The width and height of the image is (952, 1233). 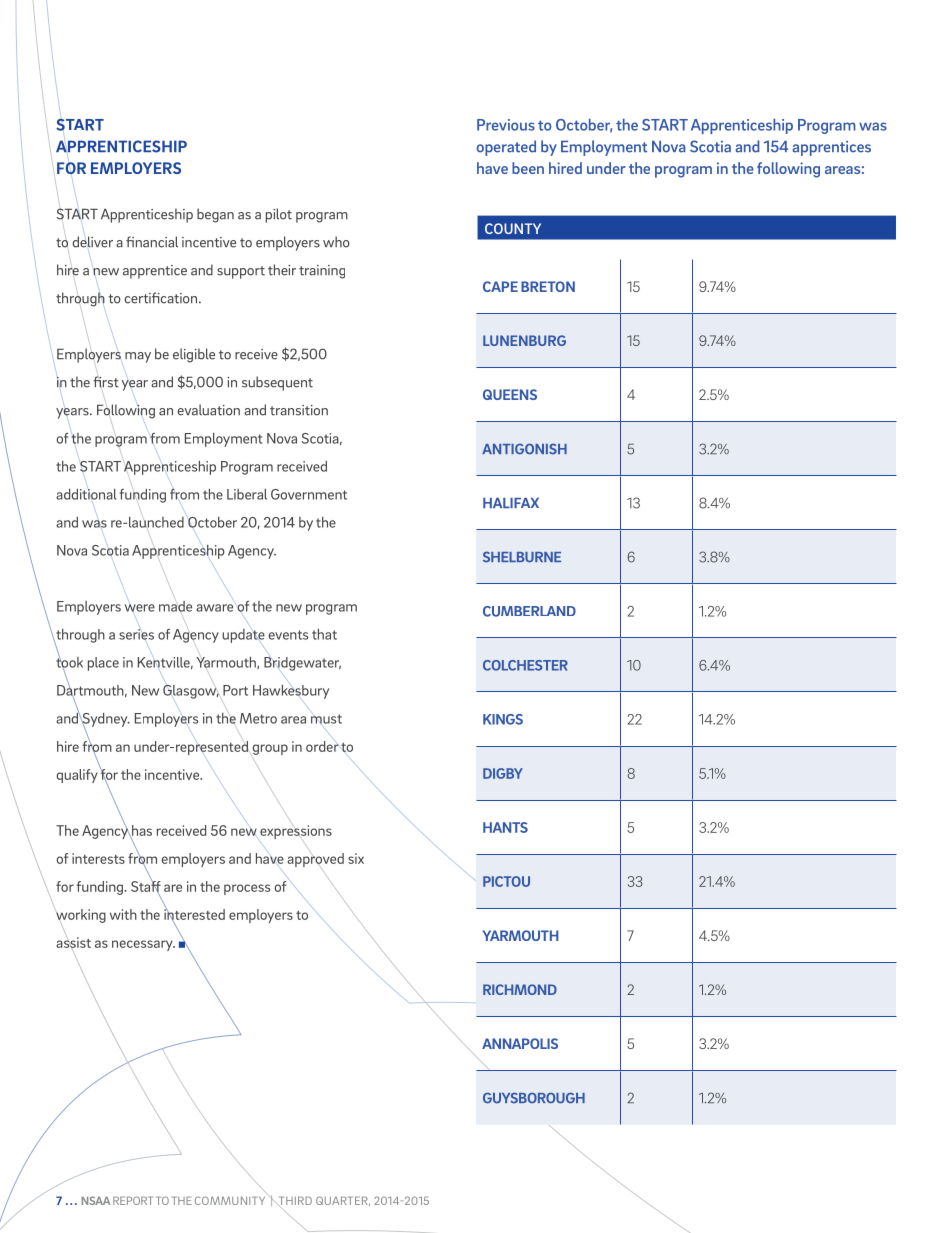 I want to click on COLCHESTER, so click(x=525, y=665).
